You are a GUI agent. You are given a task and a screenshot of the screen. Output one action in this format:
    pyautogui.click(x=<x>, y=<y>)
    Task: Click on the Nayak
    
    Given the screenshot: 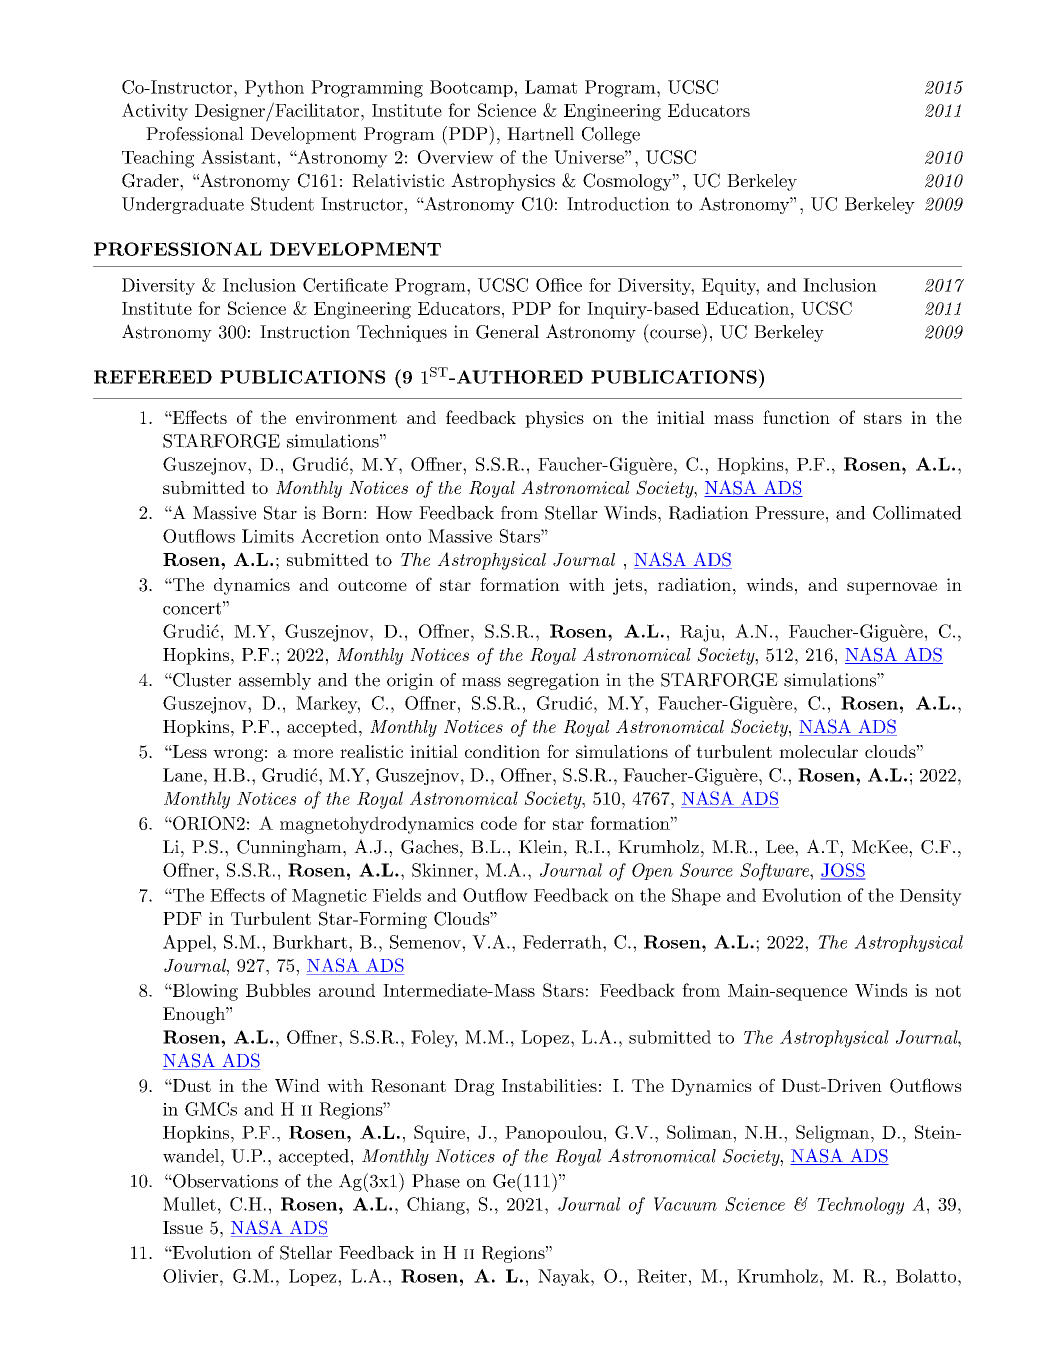 What is the action you would take?
    pyautogui.click(x=565, y=1277)
